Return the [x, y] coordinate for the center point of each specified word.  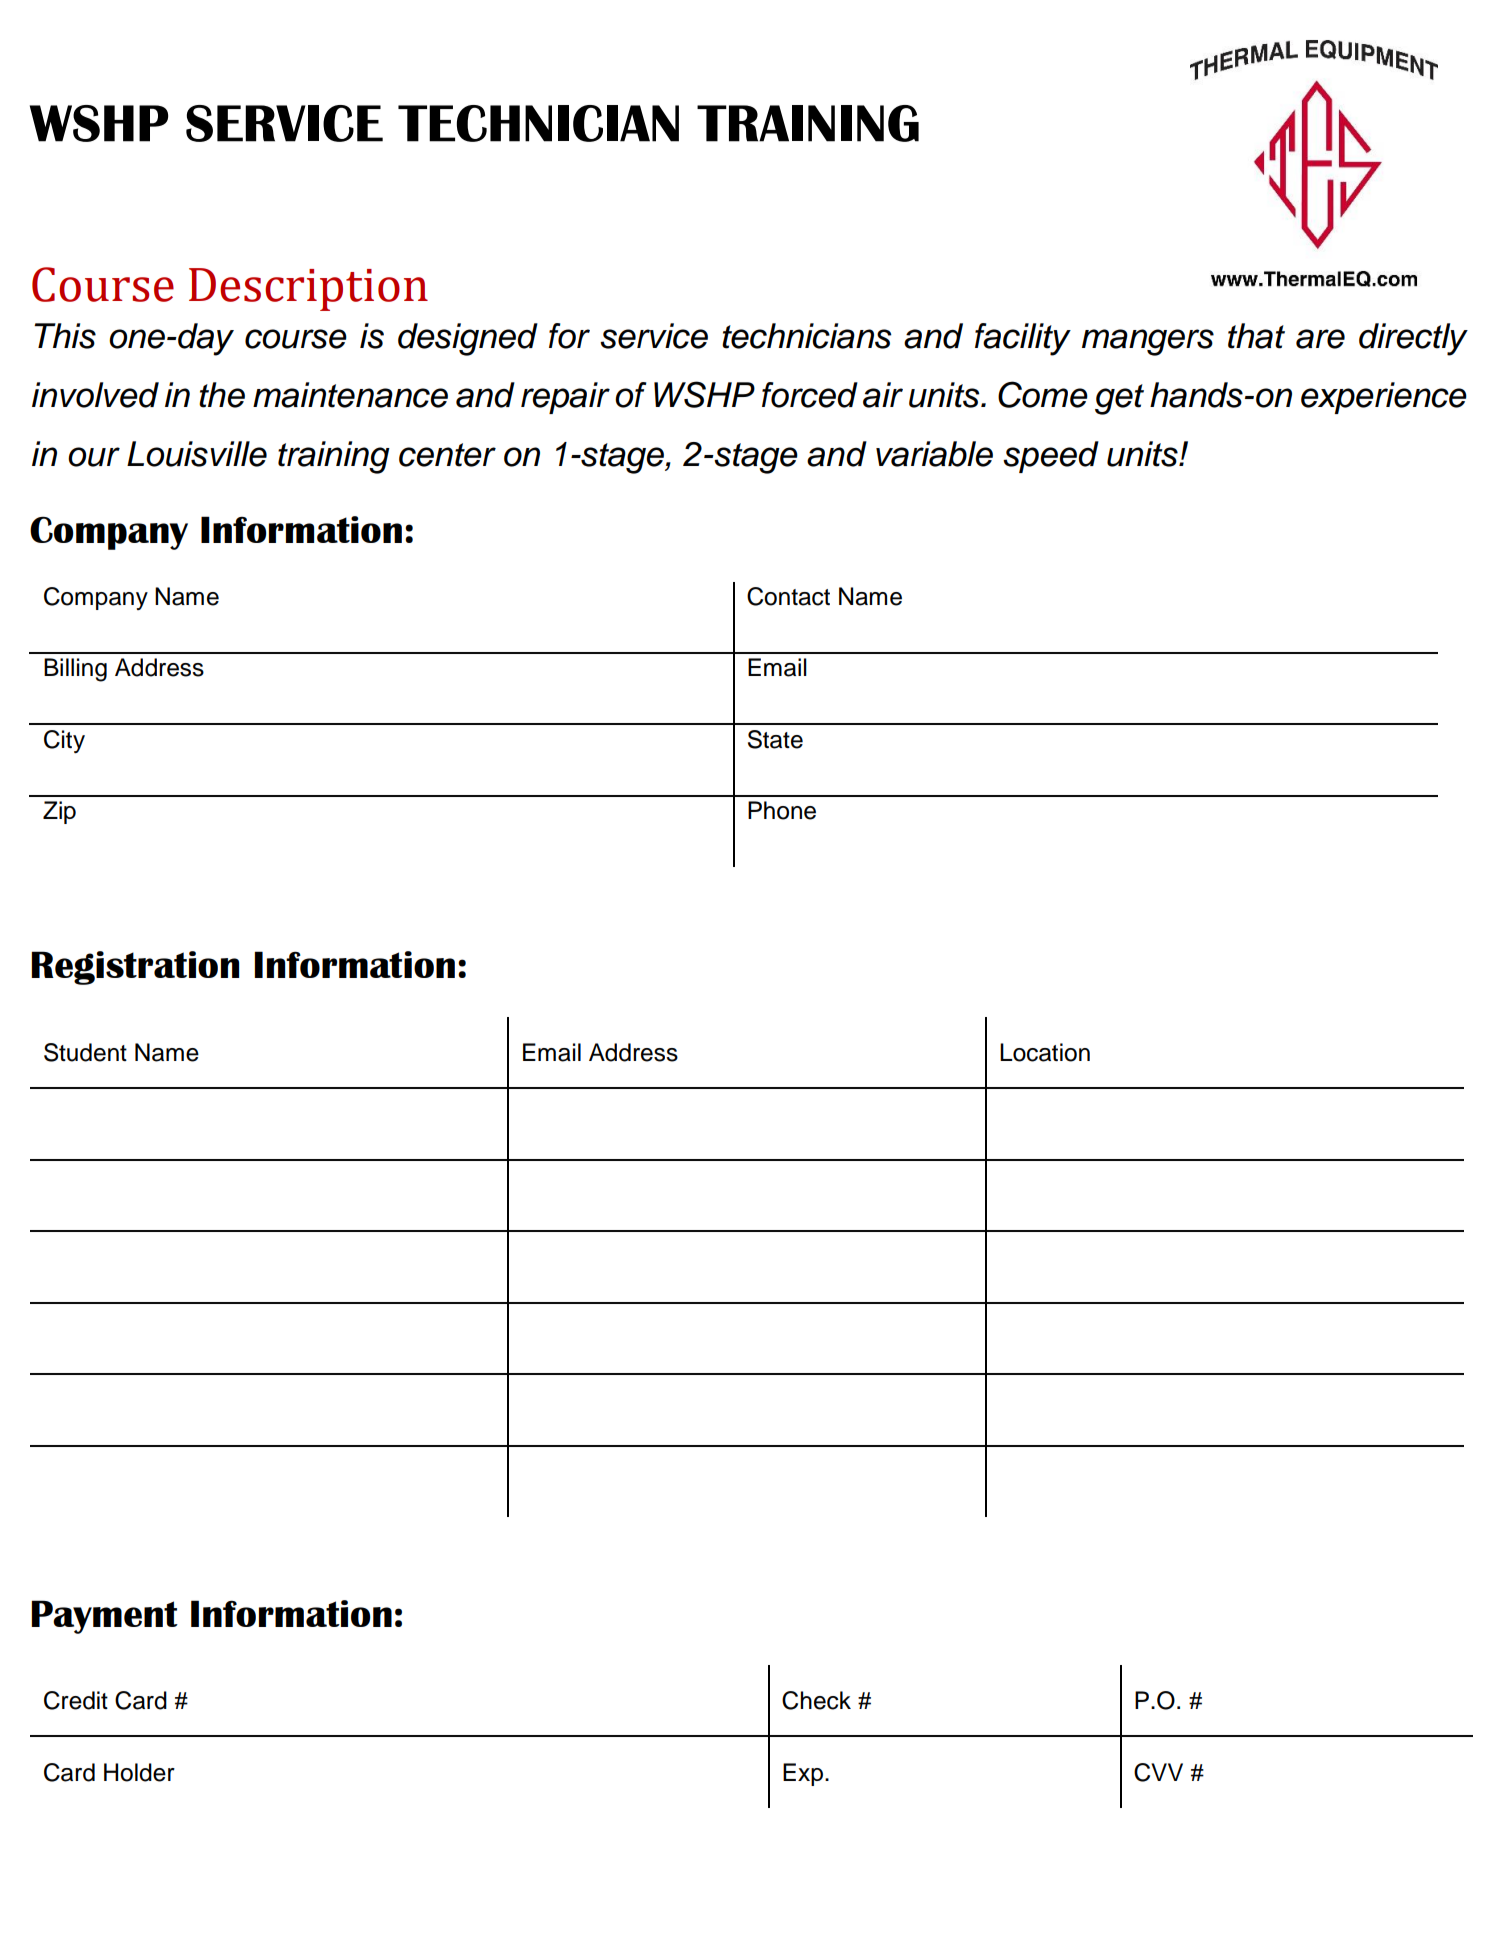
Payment [104, 1617]
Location [1045, 1052]
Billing [75, 670]
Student [85, 1052]
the [222, 395]
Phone [782, 810]
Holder [139, 1772]
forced [810, 395]
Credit [76, 1700]
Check [816, 1700]
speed [1051, 457]
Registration [135, 968]
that [1256, 336]
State [775, 739]
